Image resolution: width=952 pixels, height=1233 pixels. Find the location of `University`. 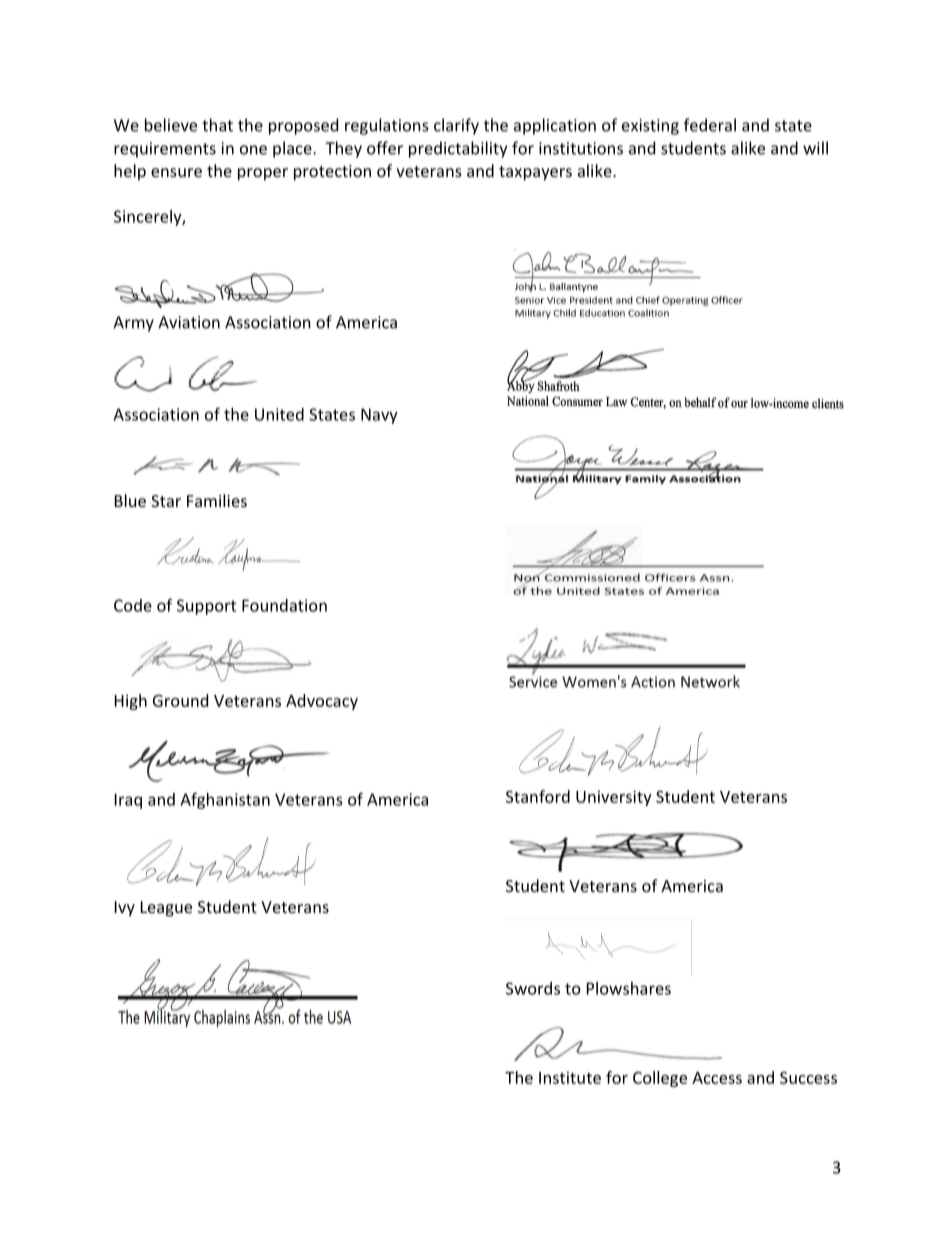

University is located at coordinates (614, 798).
